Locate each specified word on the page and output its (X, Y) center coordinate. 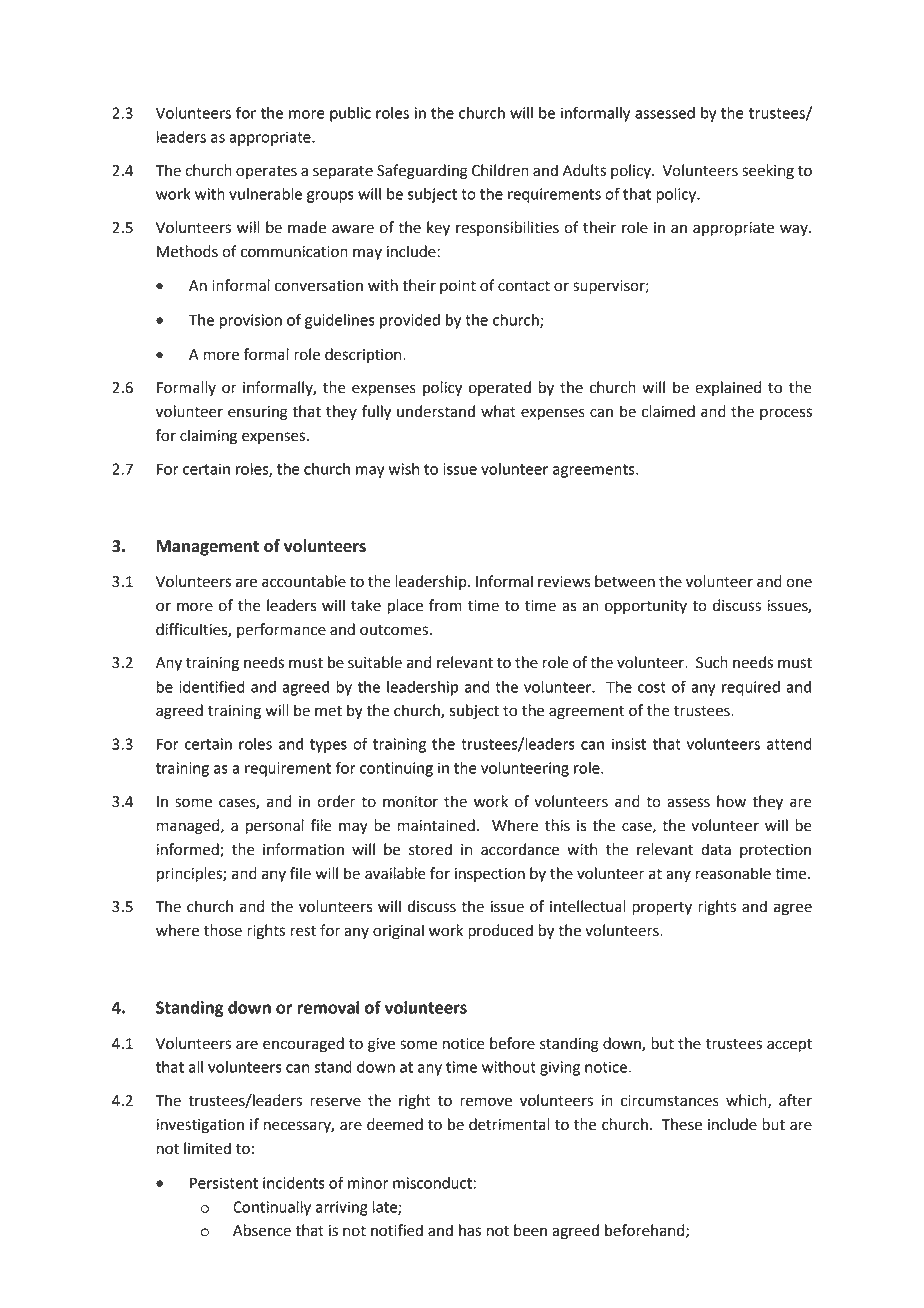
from (445, 605)
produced (500, 932)
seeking (768, 172)
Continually (272, 1208)
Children (500, 170)
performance (281, 631)
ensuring (258, 413)
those (223, 930)
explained (728, 388)
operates (266, 172)
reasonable (733, 873)
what (498, 411)
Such (712, 662)
